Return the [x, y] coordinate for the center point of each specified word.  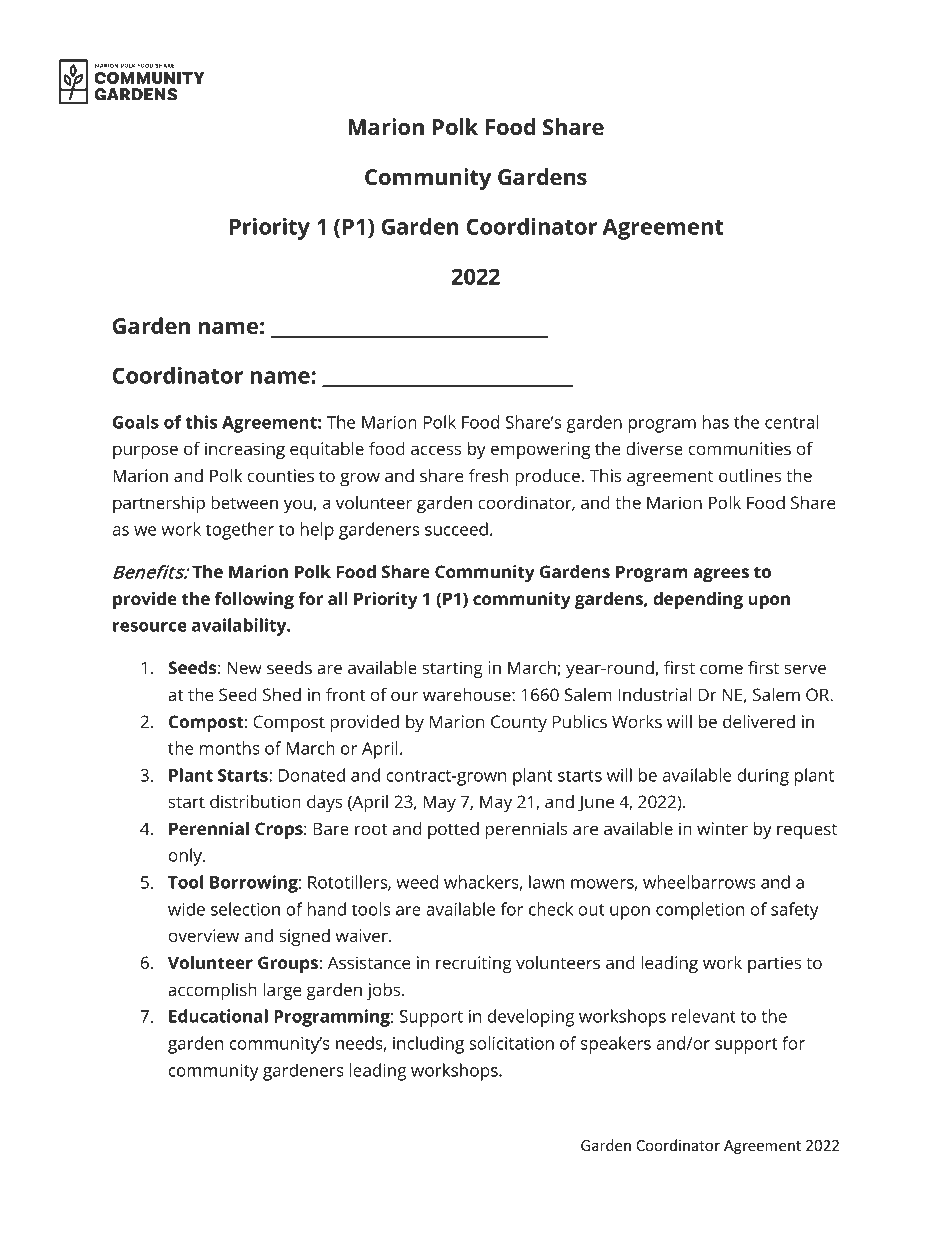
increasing [245, 450]
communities [740, 448]
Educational [218, 1016]
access [436, 450]
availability [240, 627]
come [721, 669]
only [186, 857]
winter [722, 828]
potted [453, 830]
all [338, 598]
